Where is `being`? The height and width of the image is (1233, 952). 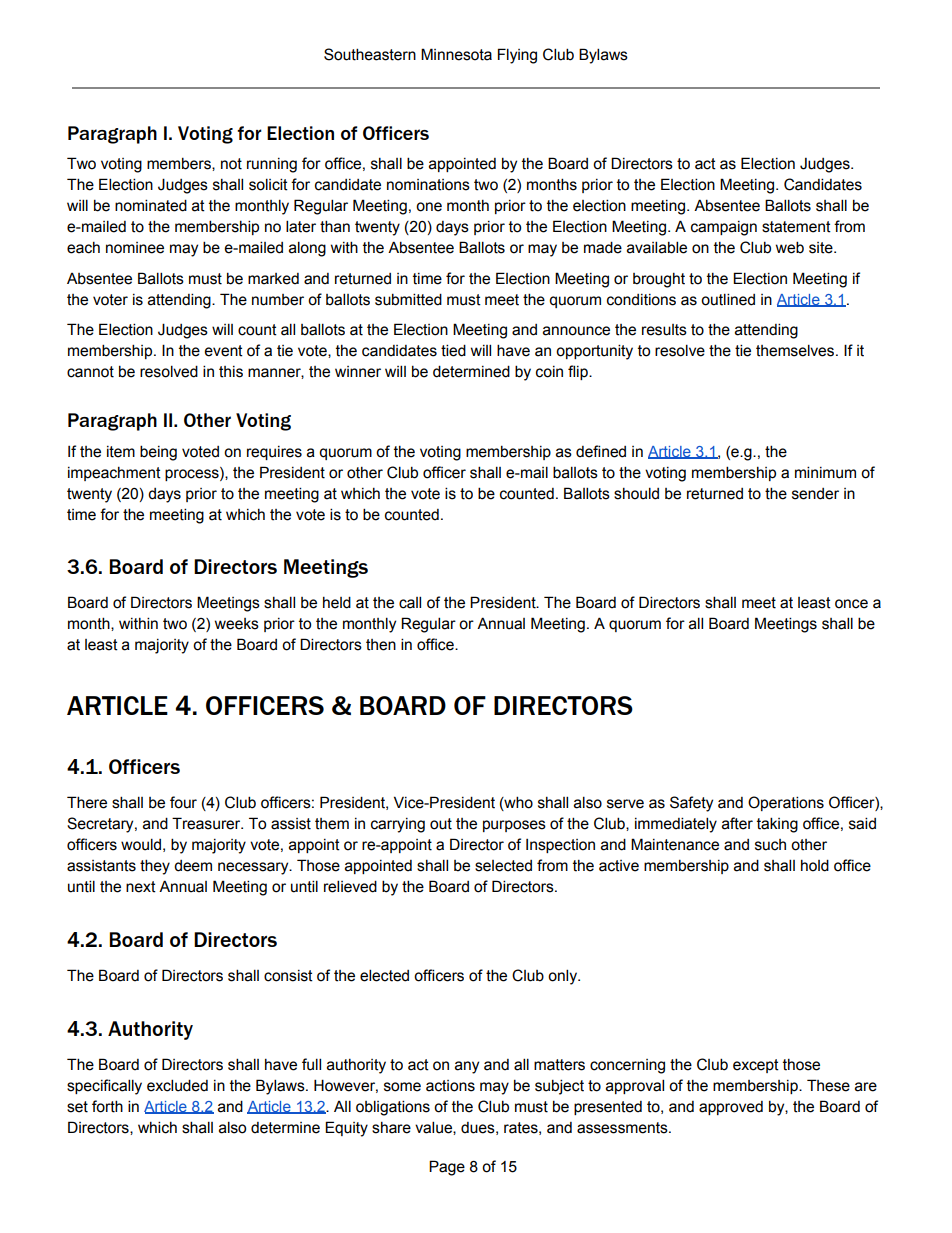 being is located at coordinates (158, 453).
